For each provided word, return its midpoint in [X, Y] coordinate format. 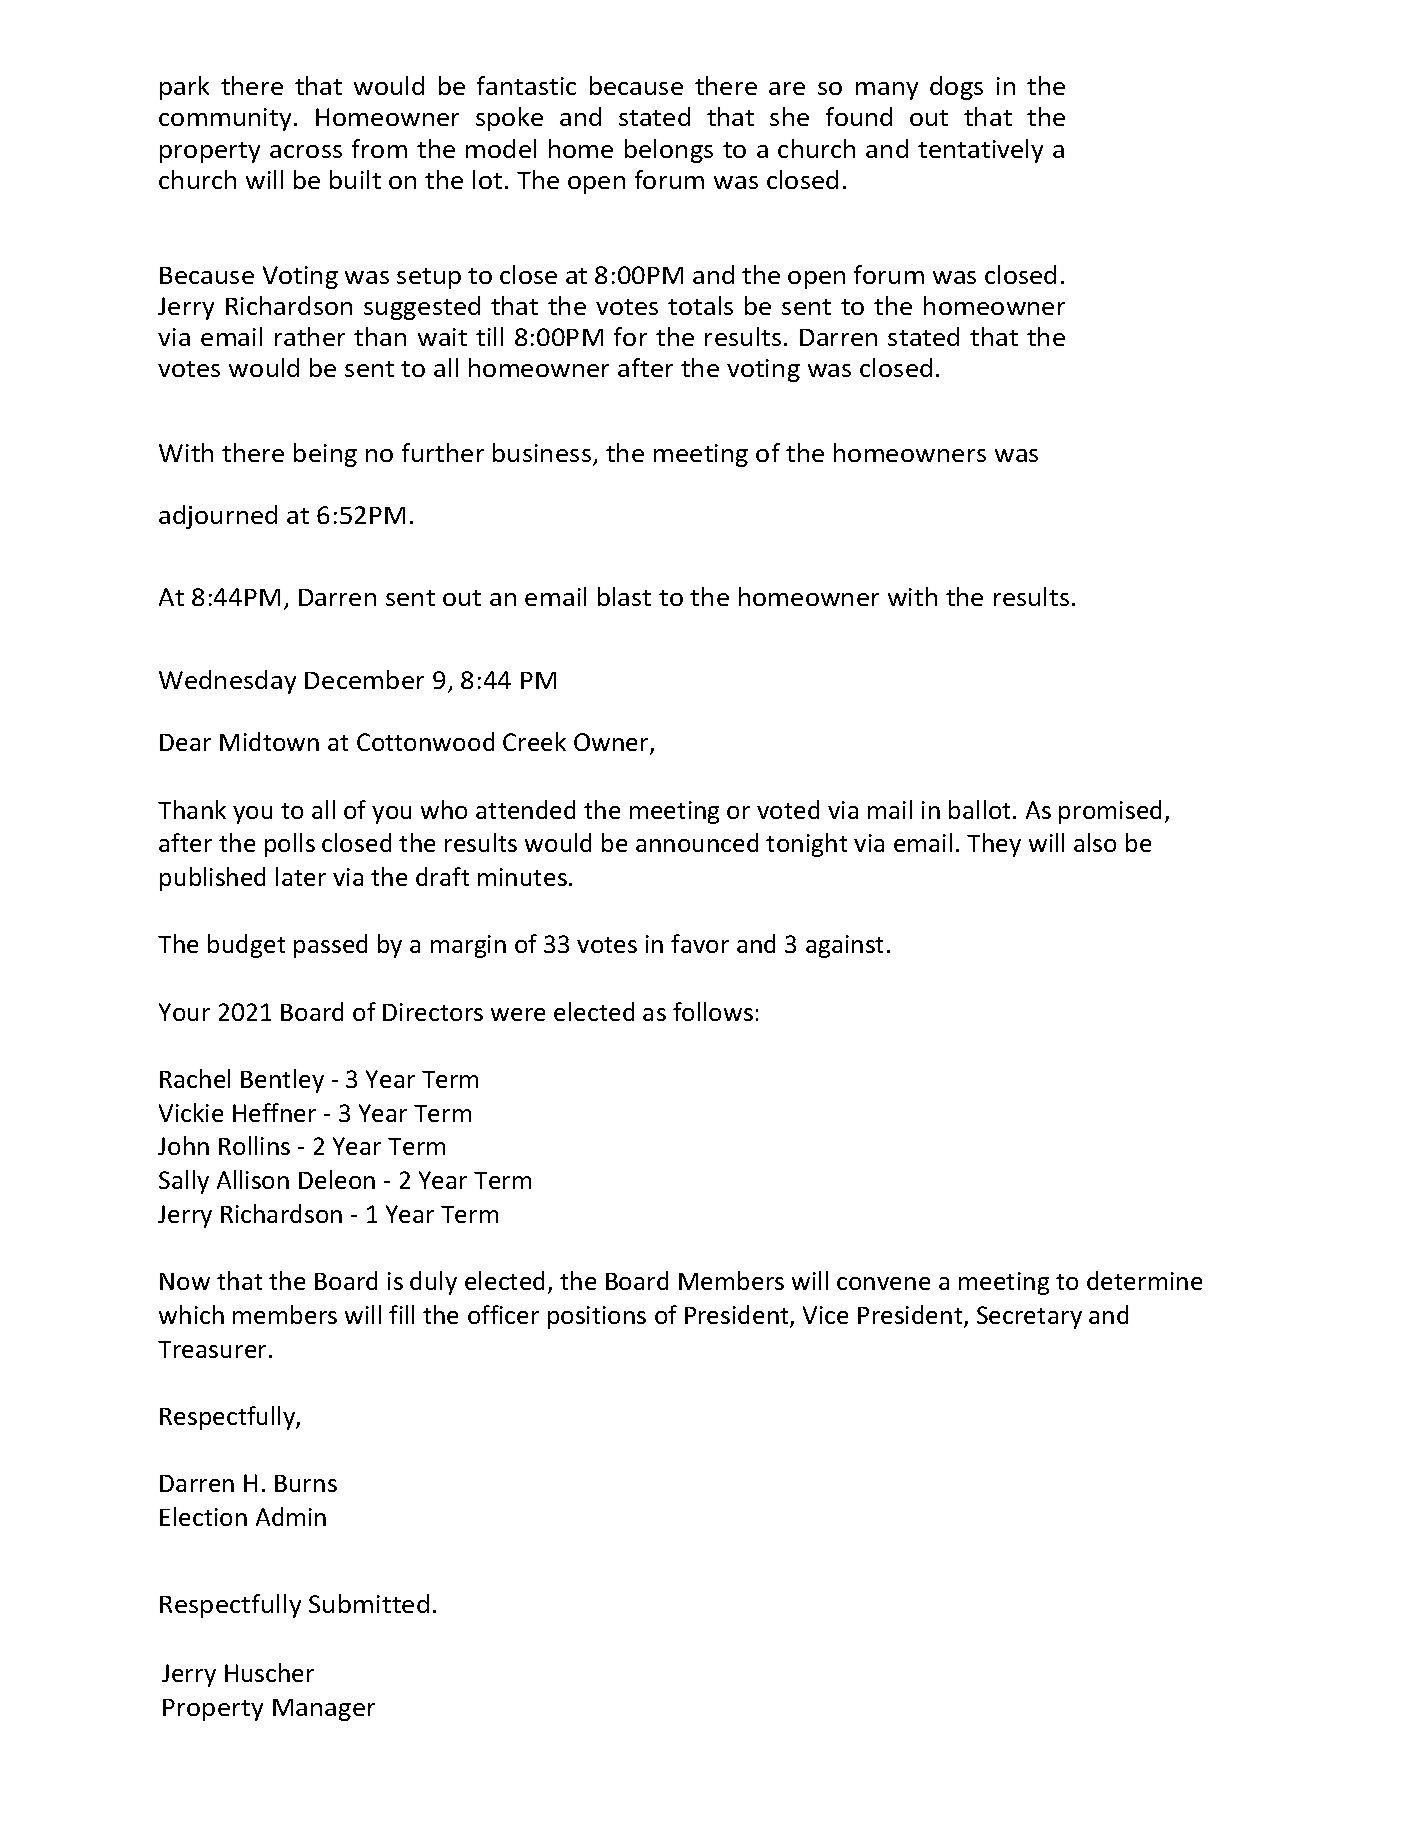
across [306, 151]
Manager [324, 1710]
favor [700, 943]
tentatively [980, 151]
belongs [669, 151]
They [994, 845]
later [301, 876]
